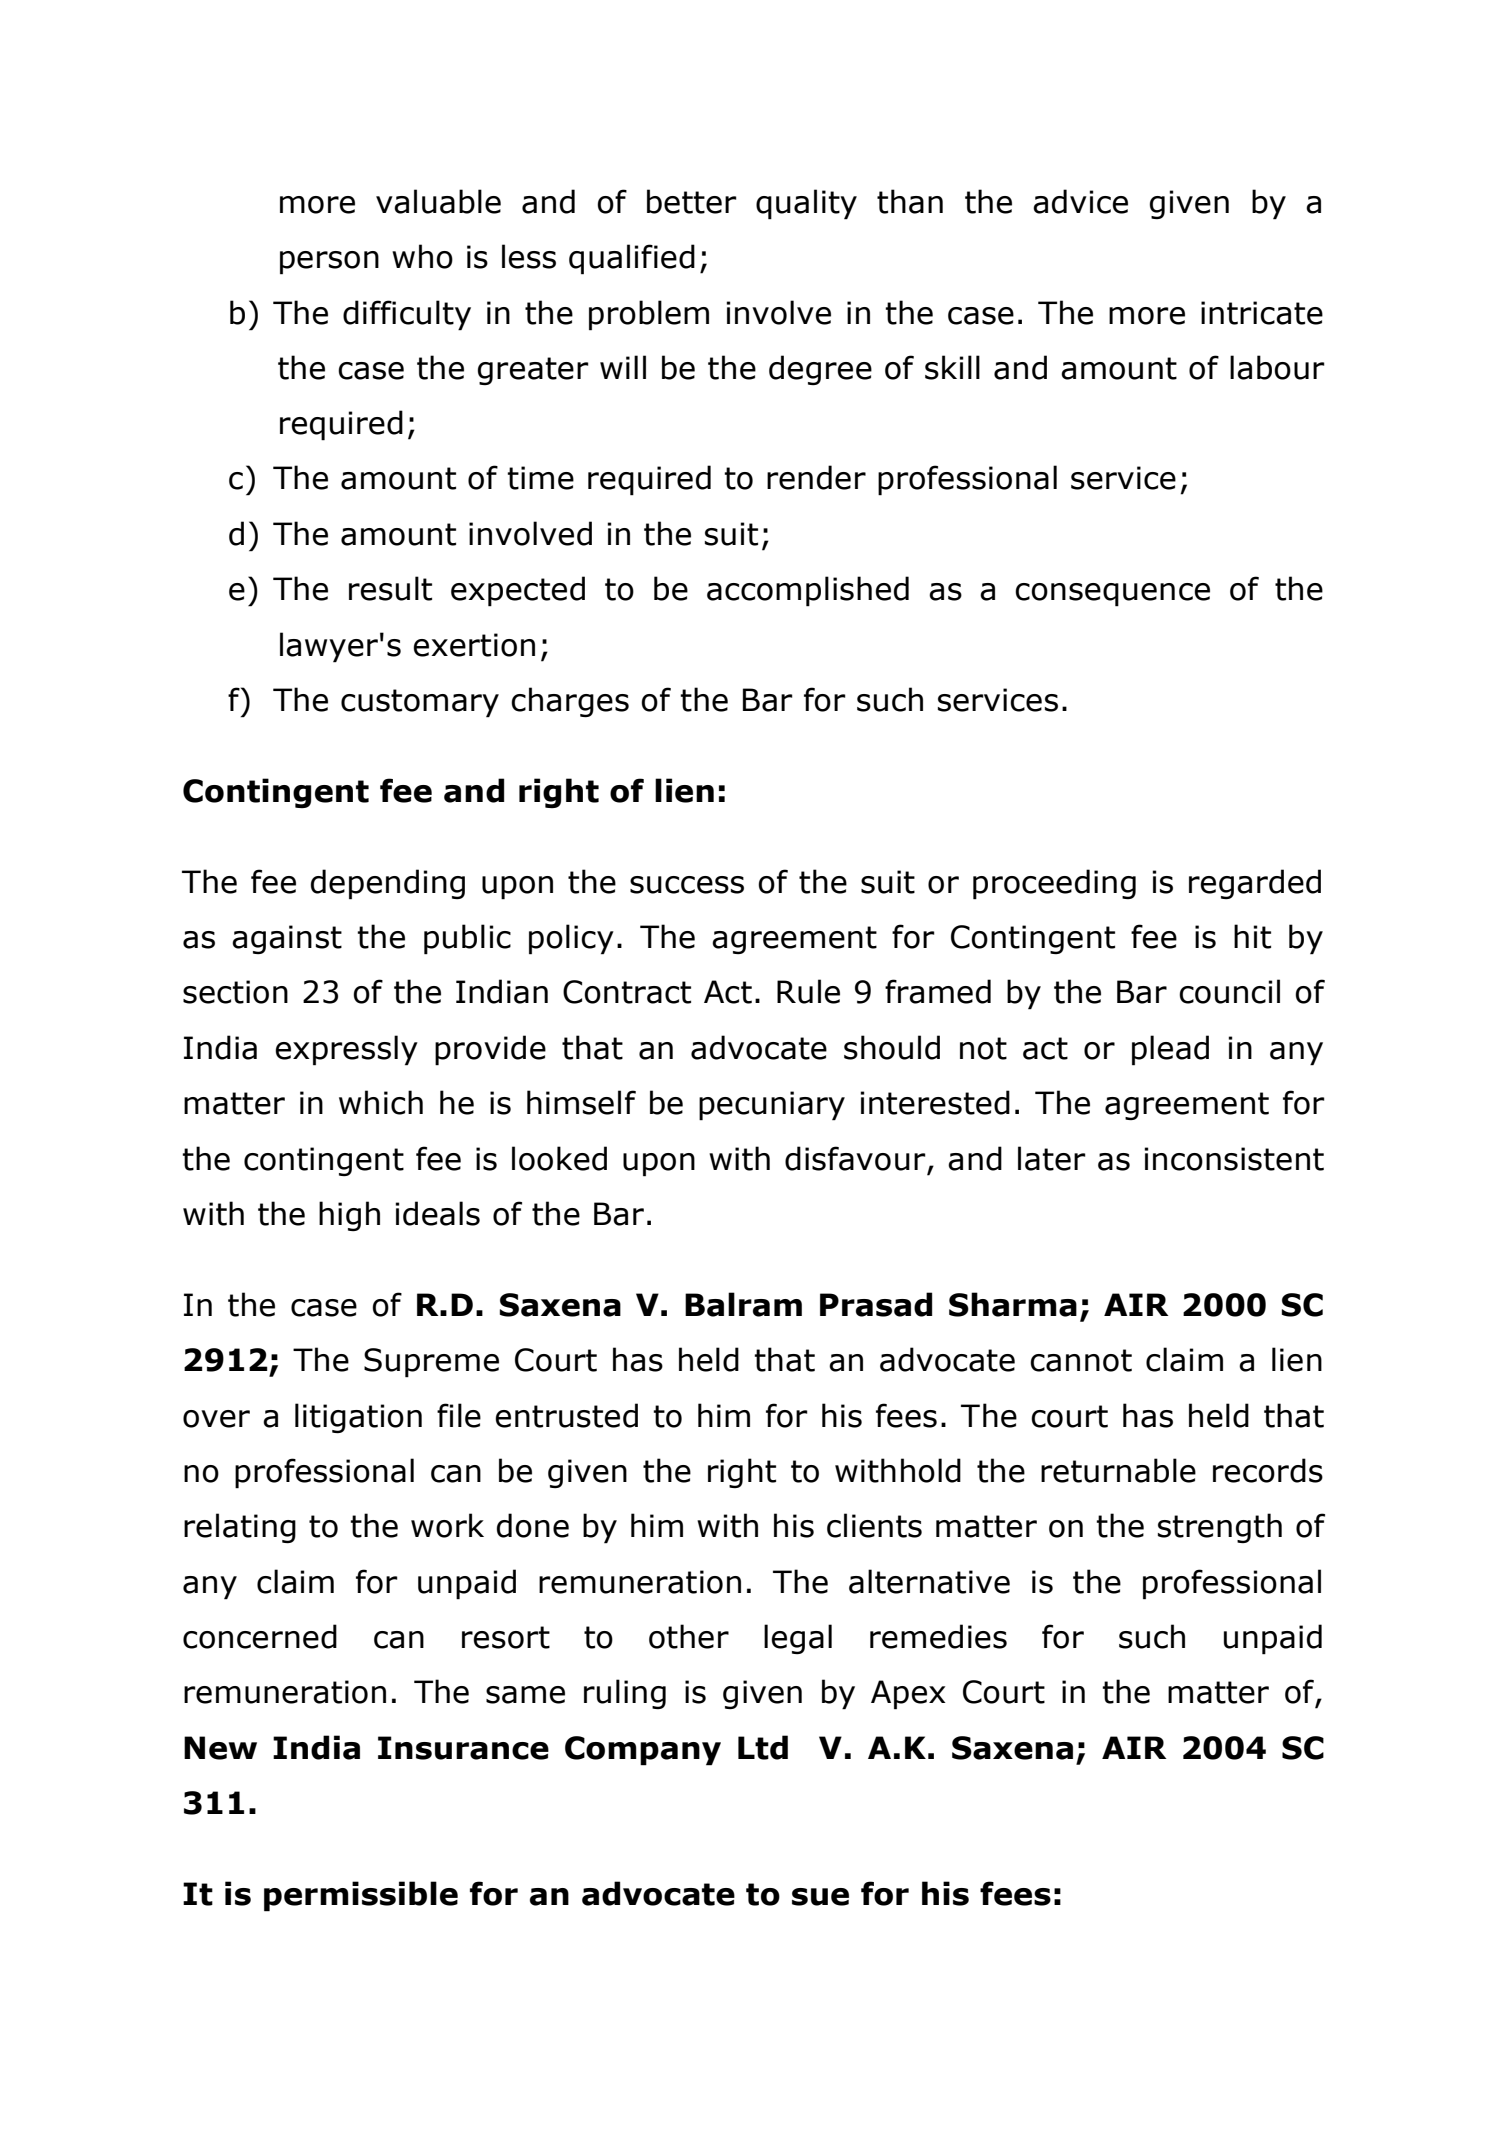 The image size is (1507, 2131). Describe the element at coordinates (346, 1050) in the screenshot. I see `expressly` at that location.
